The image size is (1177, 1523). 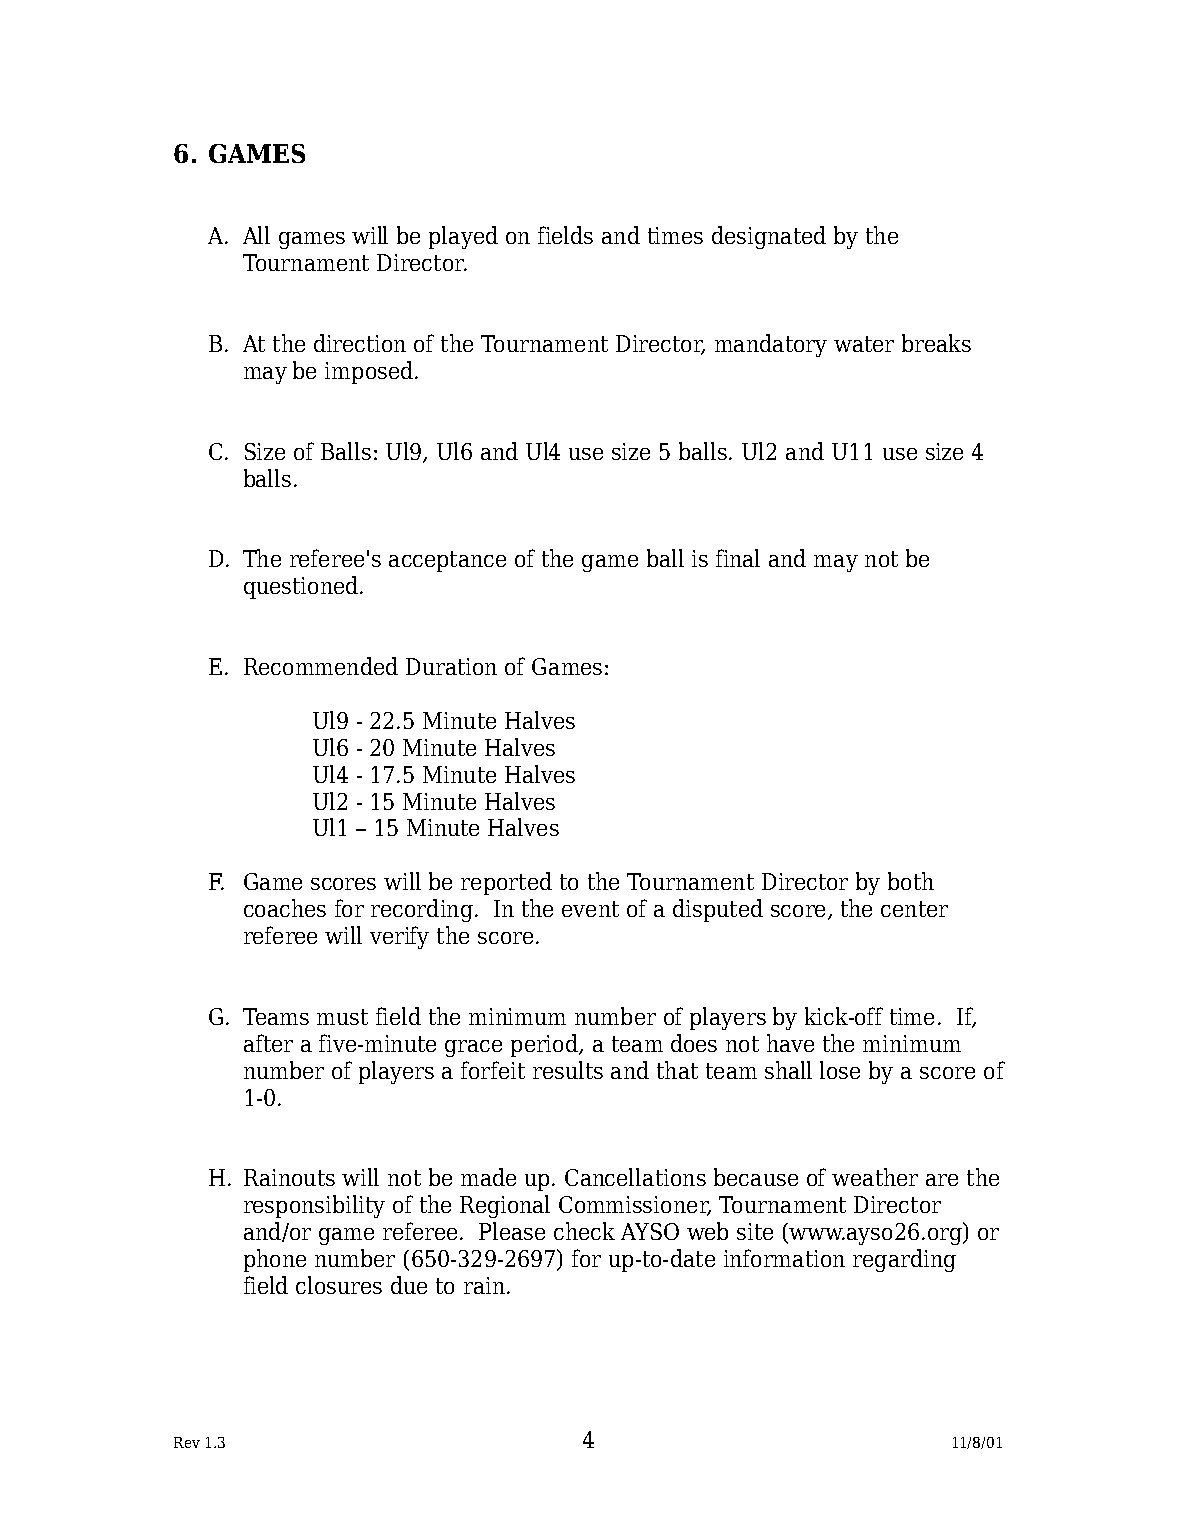 I want to click on final, so click(x=738, y=558).
